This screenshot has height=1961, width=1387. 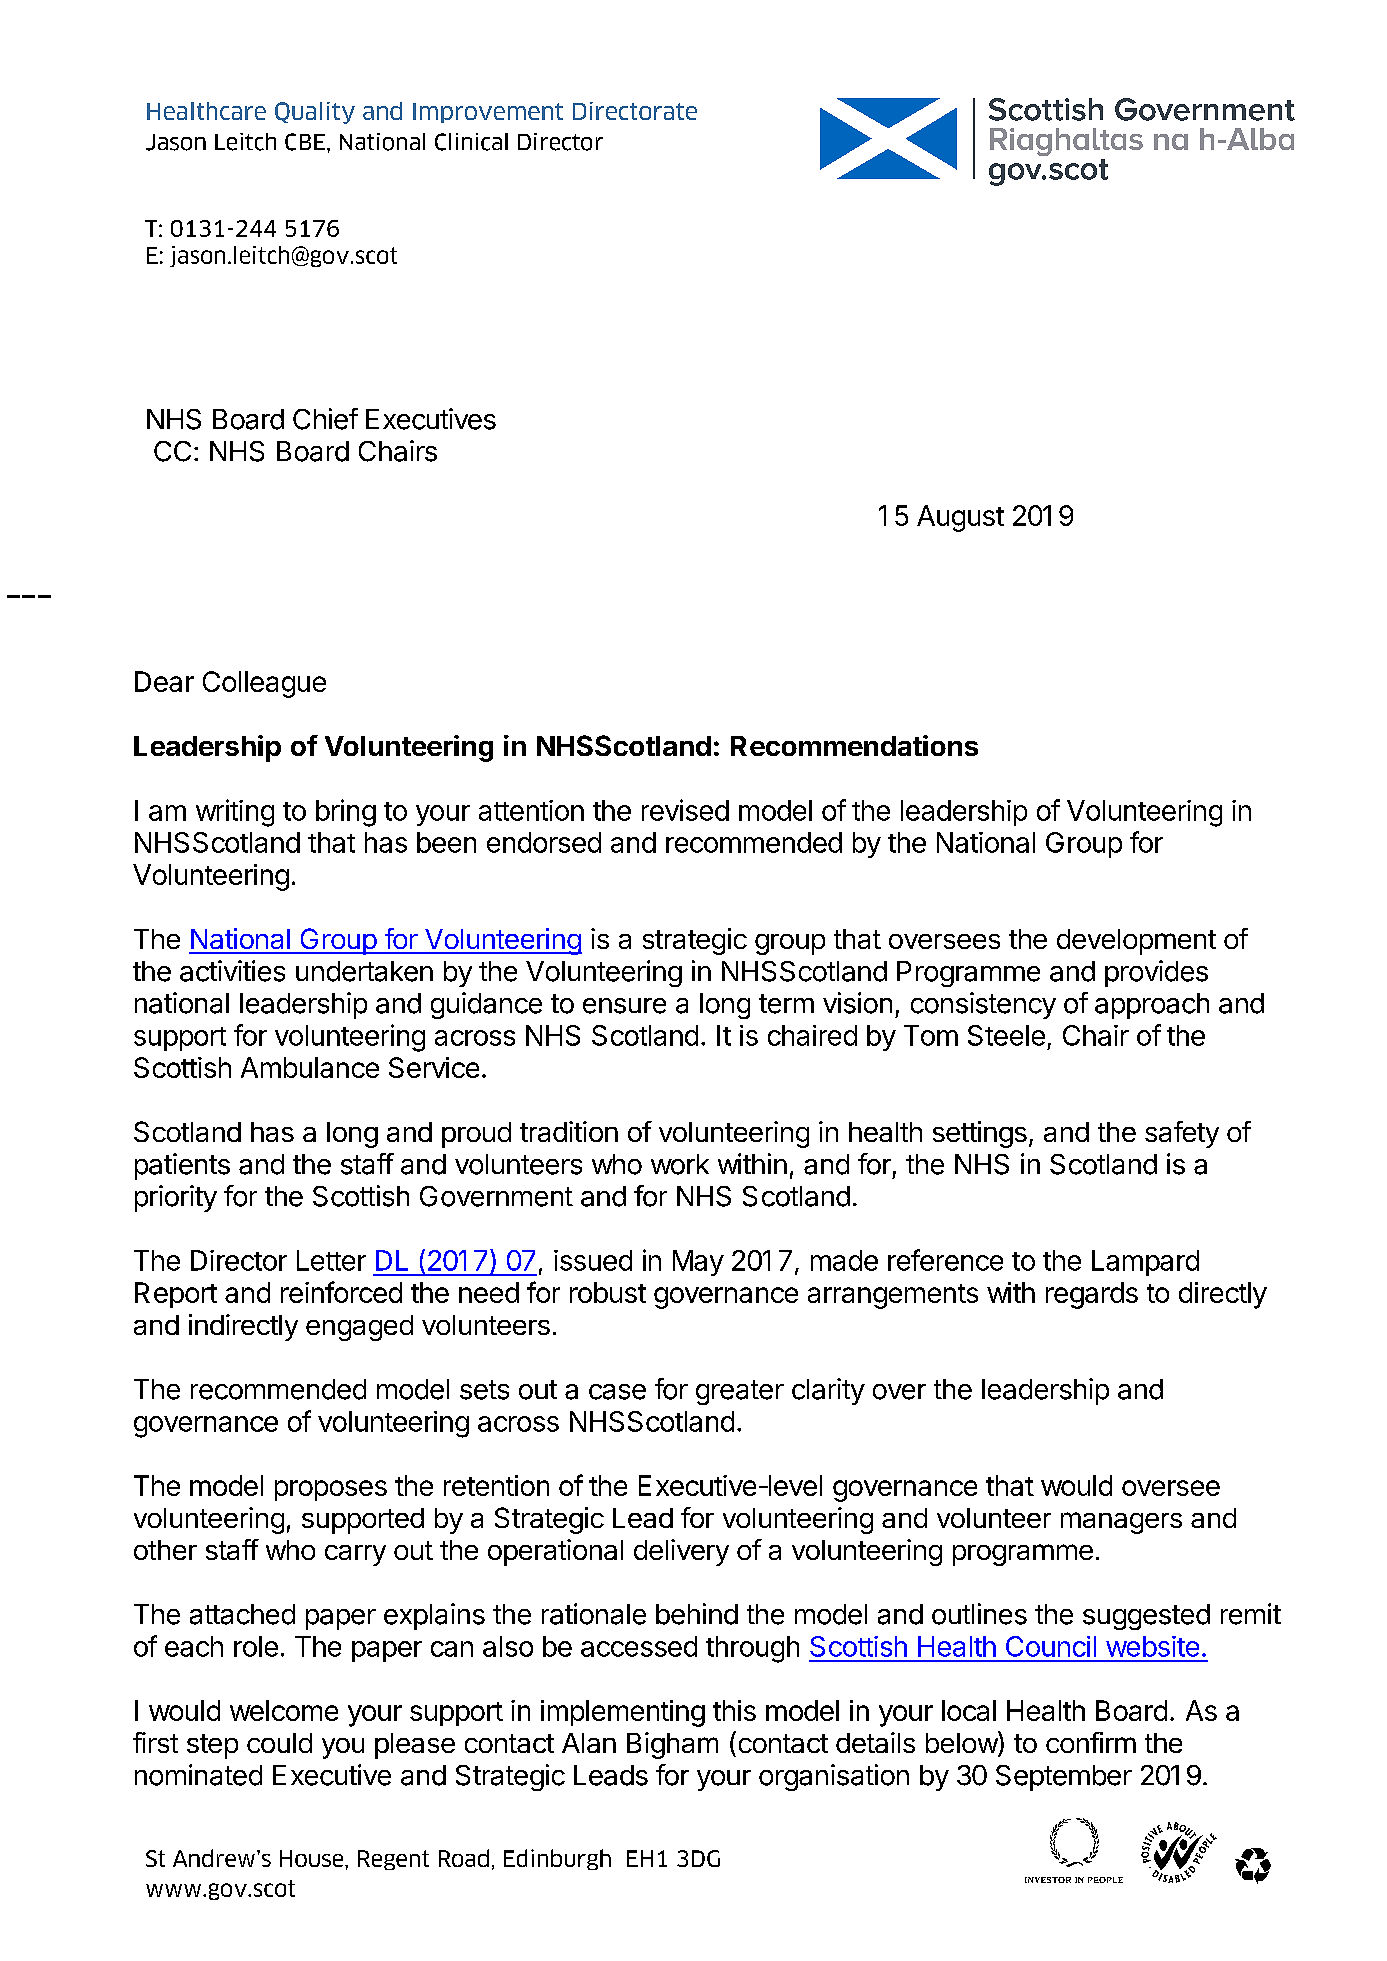 I want to click on this, so click(x=734, y=1710).
